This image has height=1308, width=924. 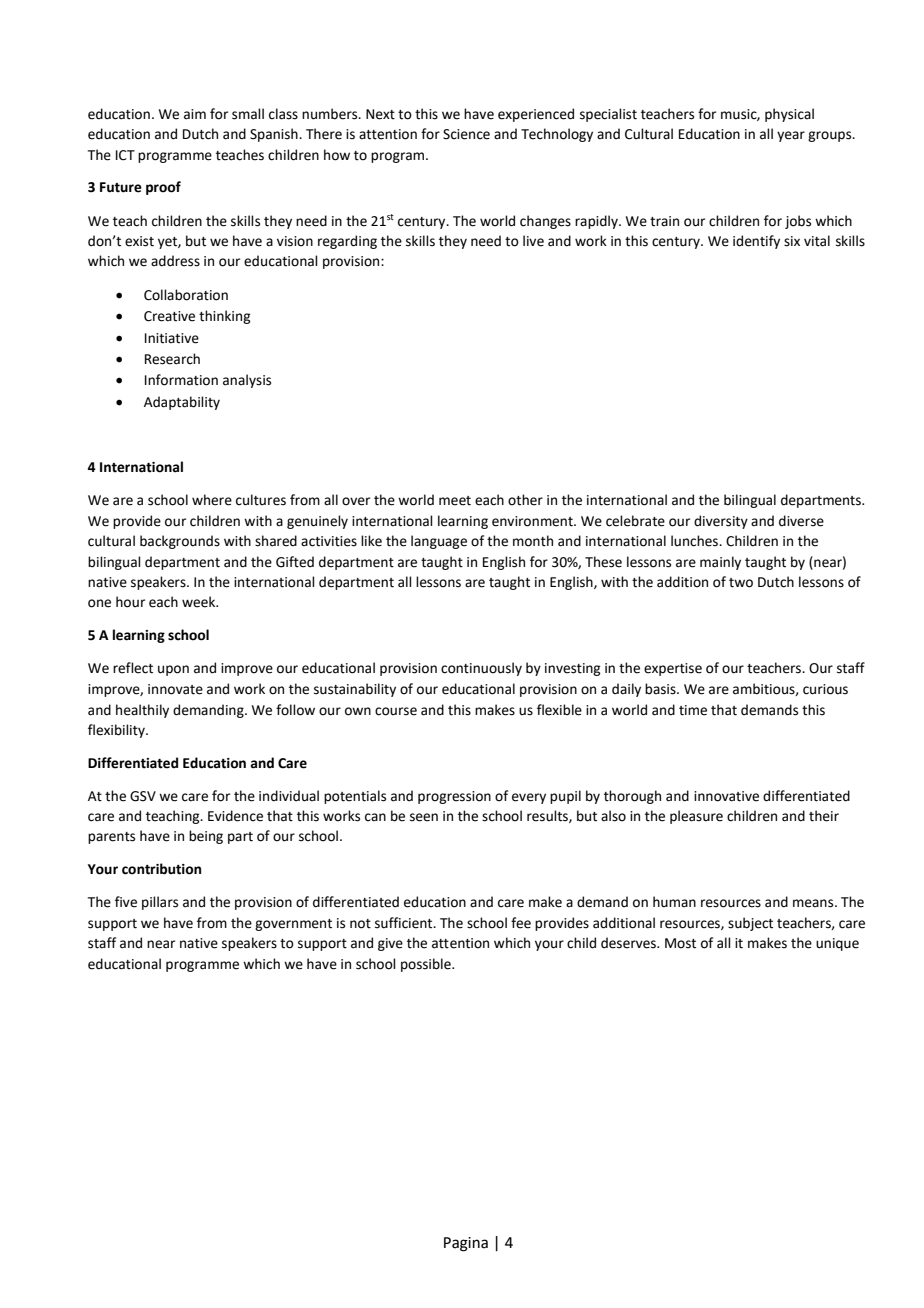 What do you see at coordinates (424, 817) in the image?
I see `seen` at bounding box center [424, 817].
